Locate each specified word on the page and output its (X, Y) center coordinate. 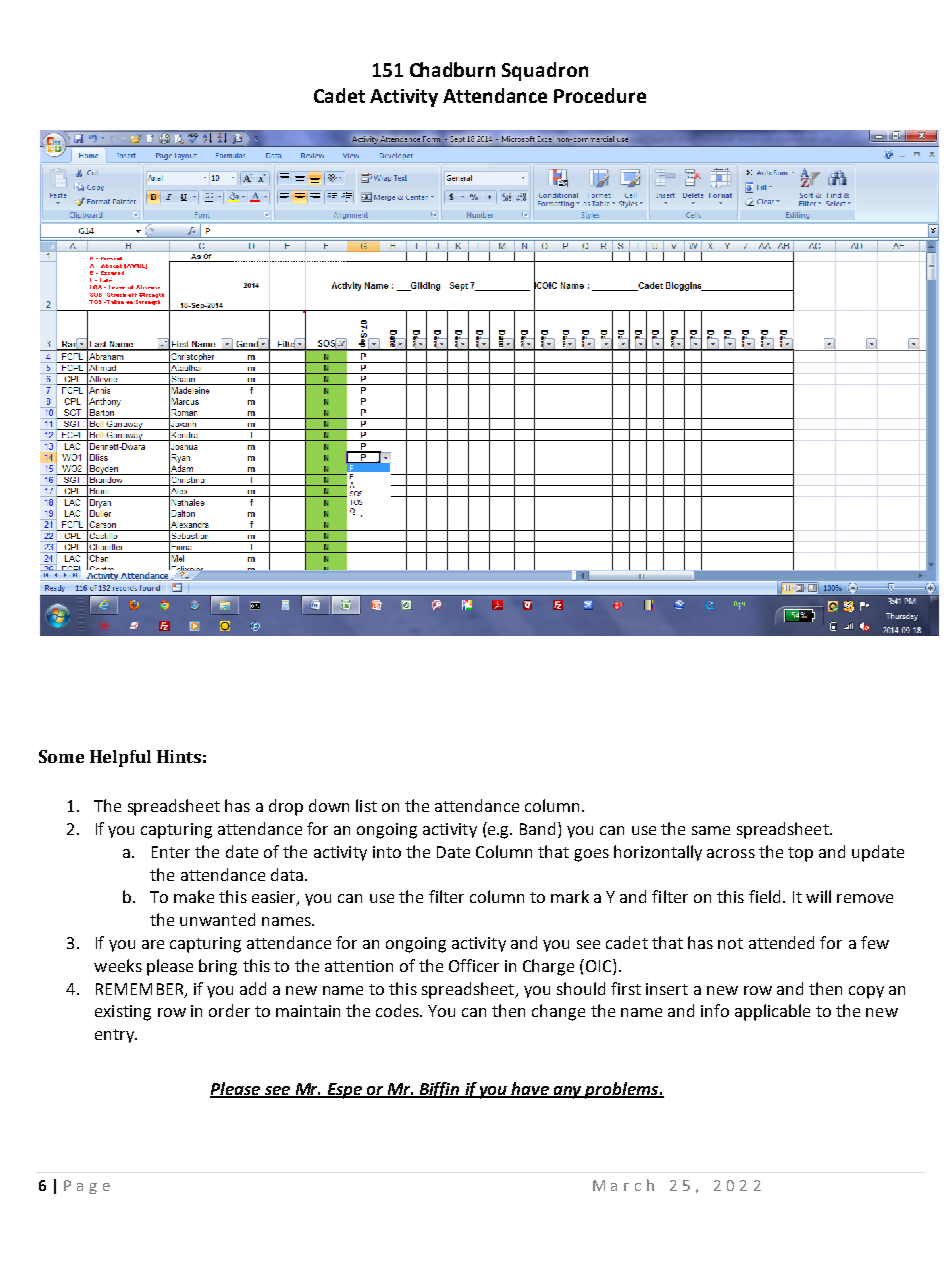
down (329, 805)
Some (61, 756)
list (366, 805)
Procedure (600, 95)
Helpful (120, 758)
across (731, 853)
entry (116, 1036)
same (711, 830)
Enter (171, 852)
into (387, 852)
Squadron (545, 71)
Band (539, 830)
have (531, 1089)
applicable (772, 1012)
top (800, 854)
